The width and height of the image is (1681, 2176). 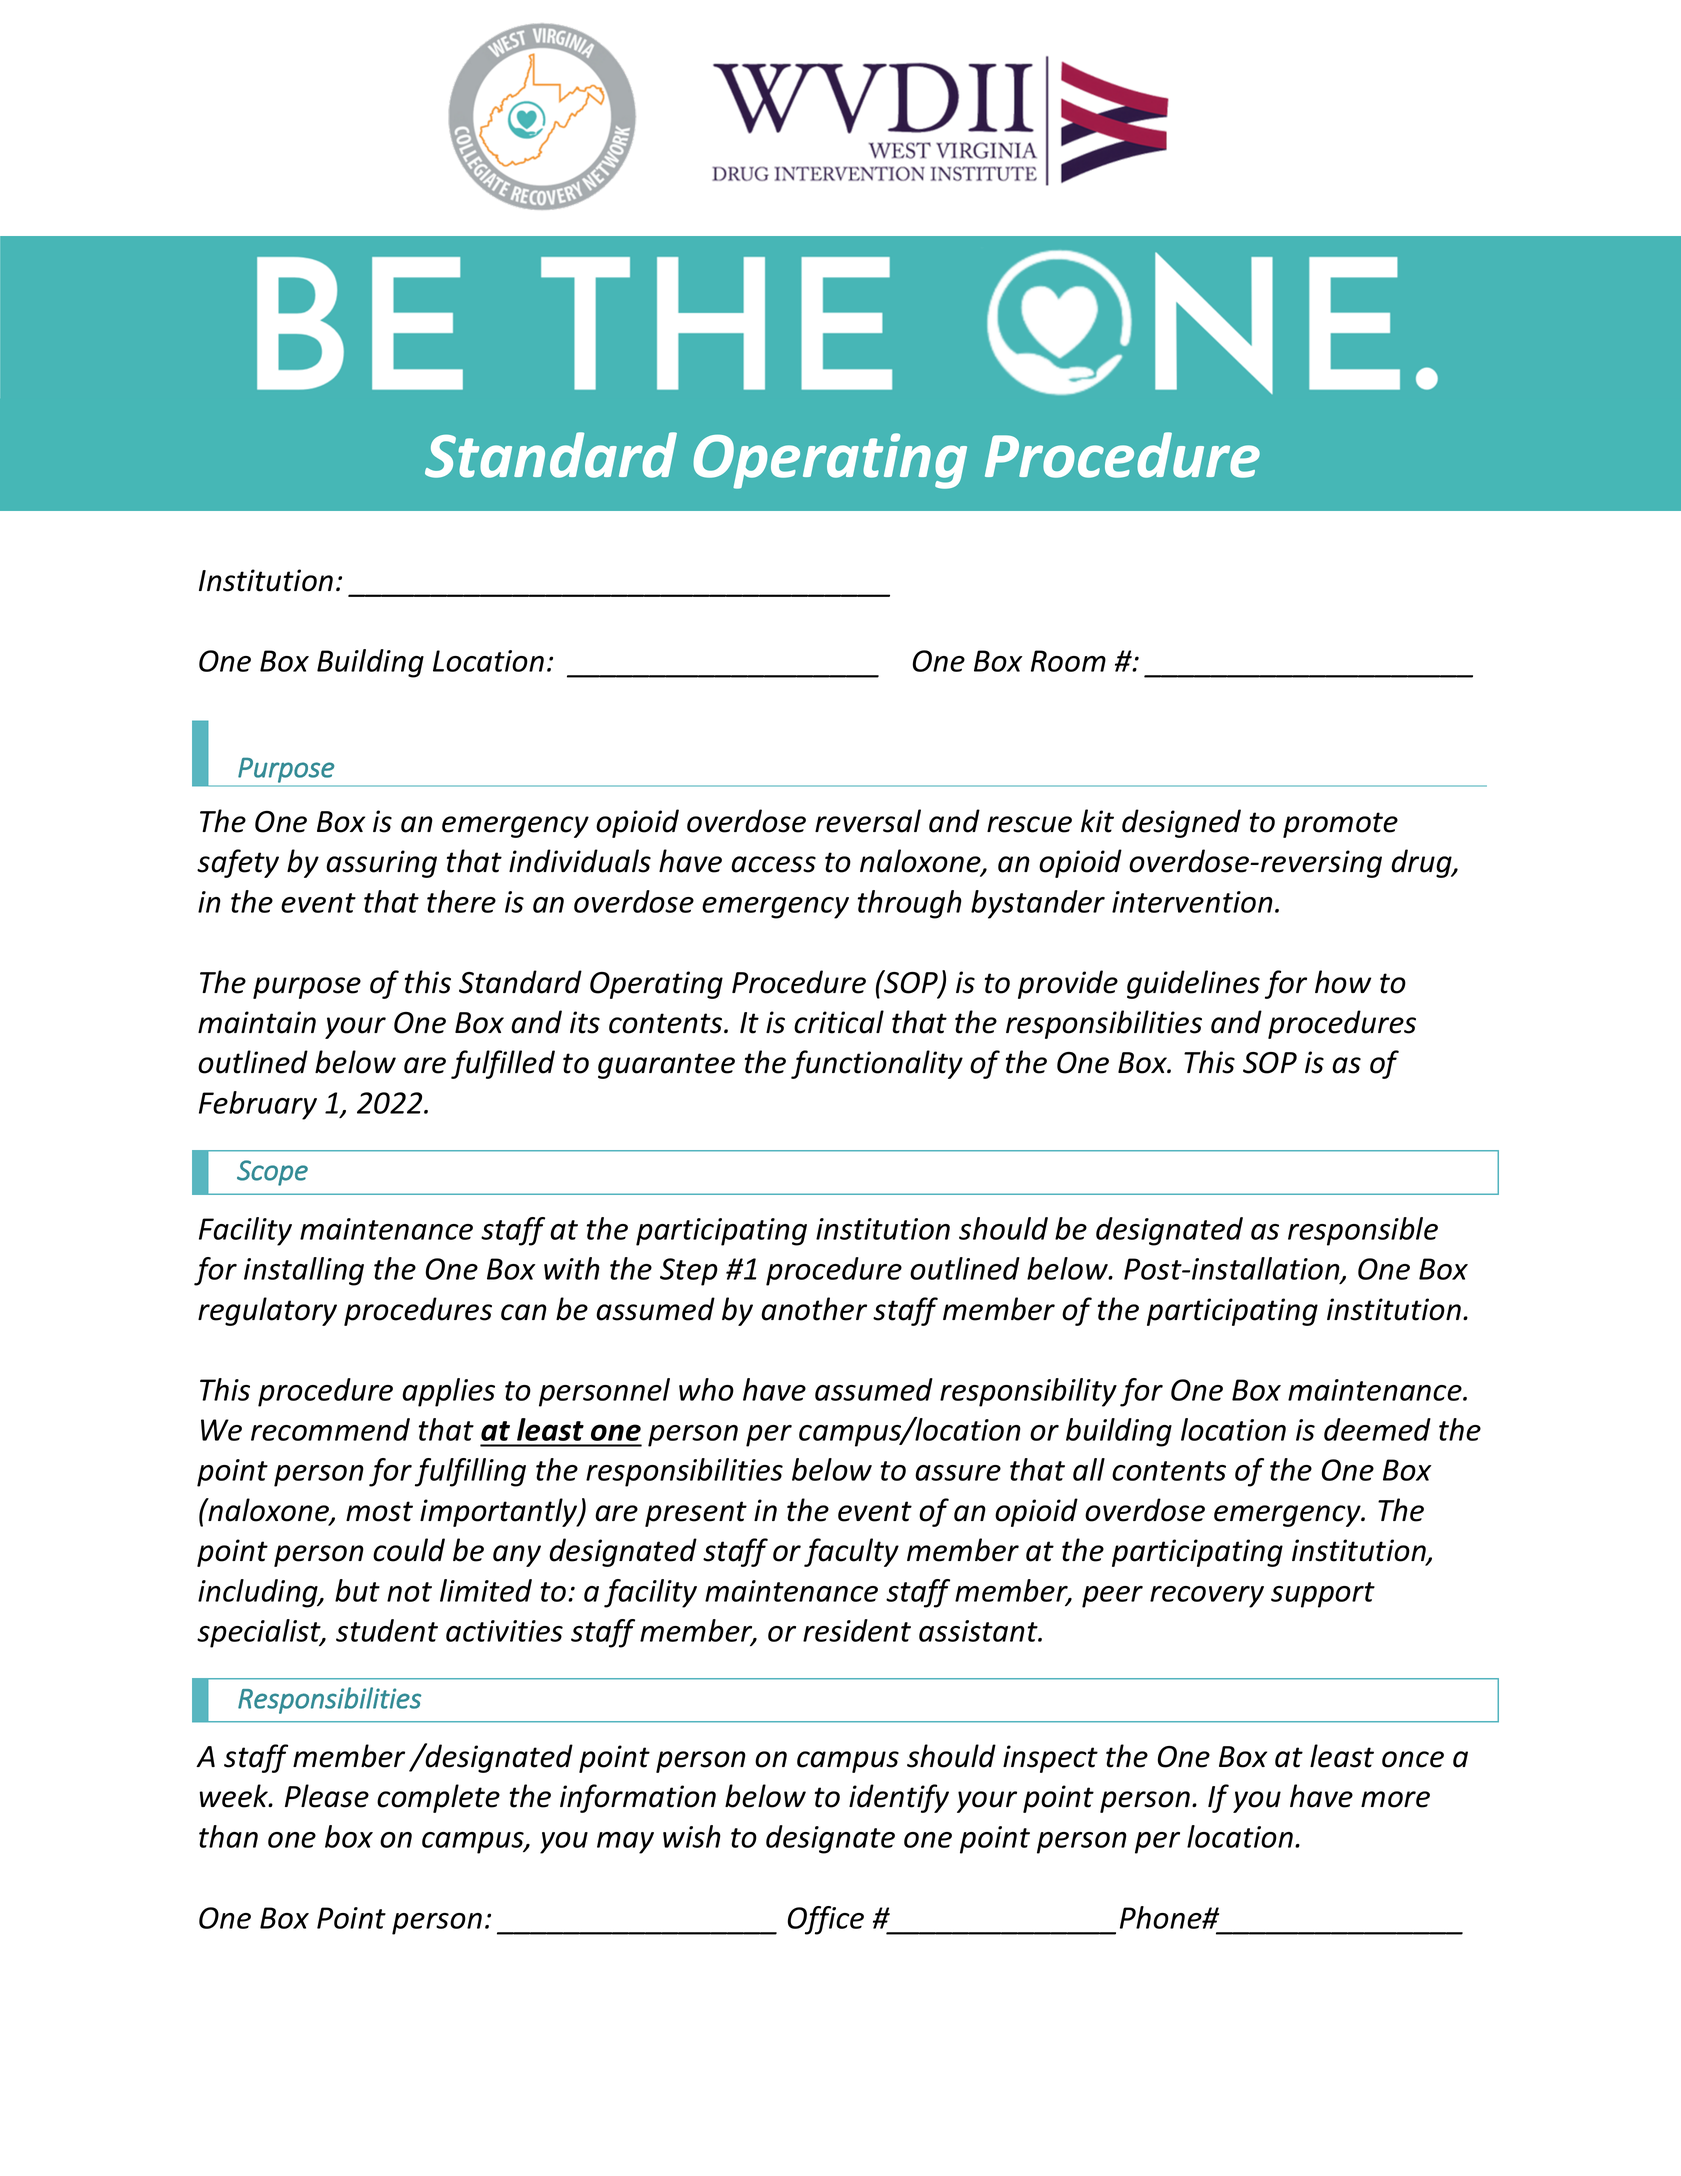 What do you see at coordinates (1323, 1595) in the image?
I see `support` at bounding box center [1323, 1595].
